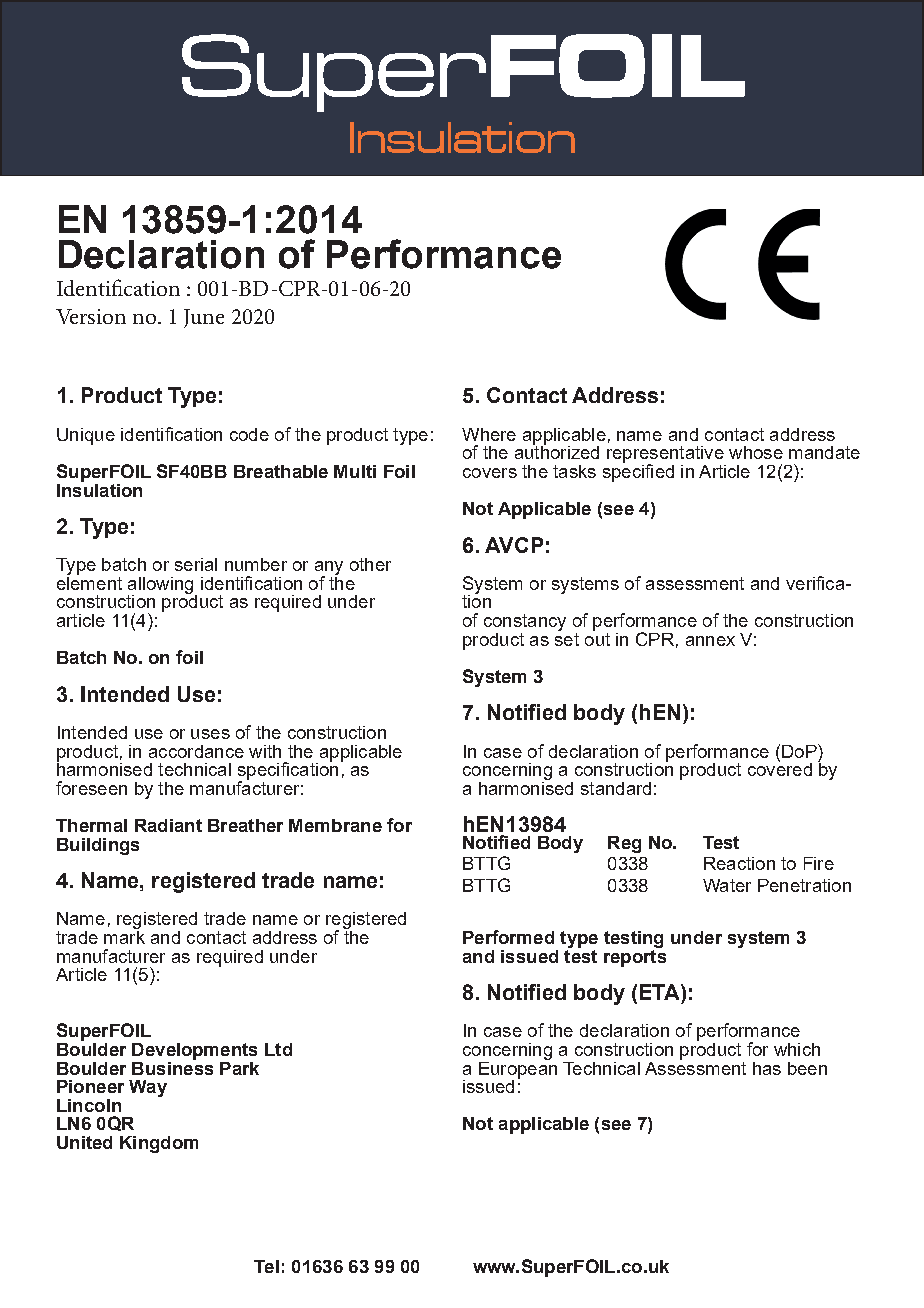 The width and height of the screenshot is (924, 1308). Describe the element at coordinates (525, 622) in the screenshot. I see `constancy` at that location.
